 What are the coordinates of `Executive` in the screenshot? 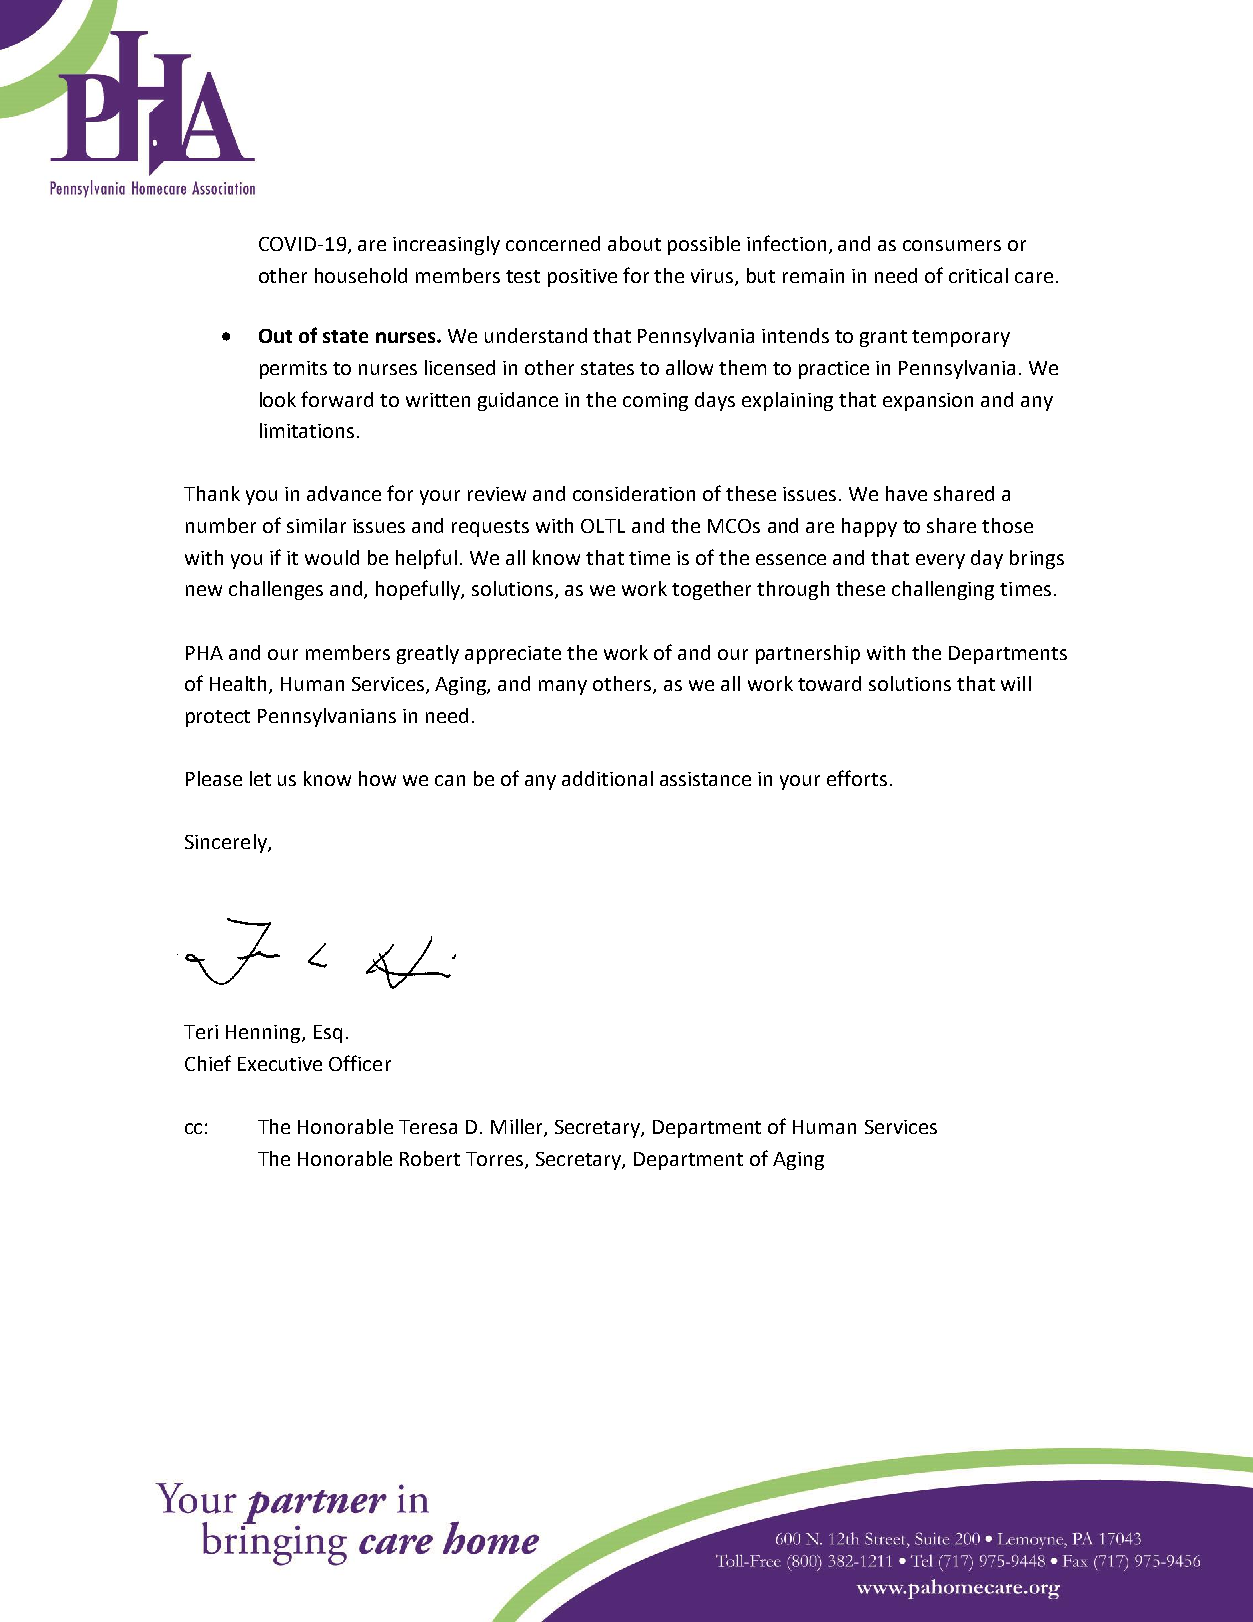 It's located at (280, 1064).
